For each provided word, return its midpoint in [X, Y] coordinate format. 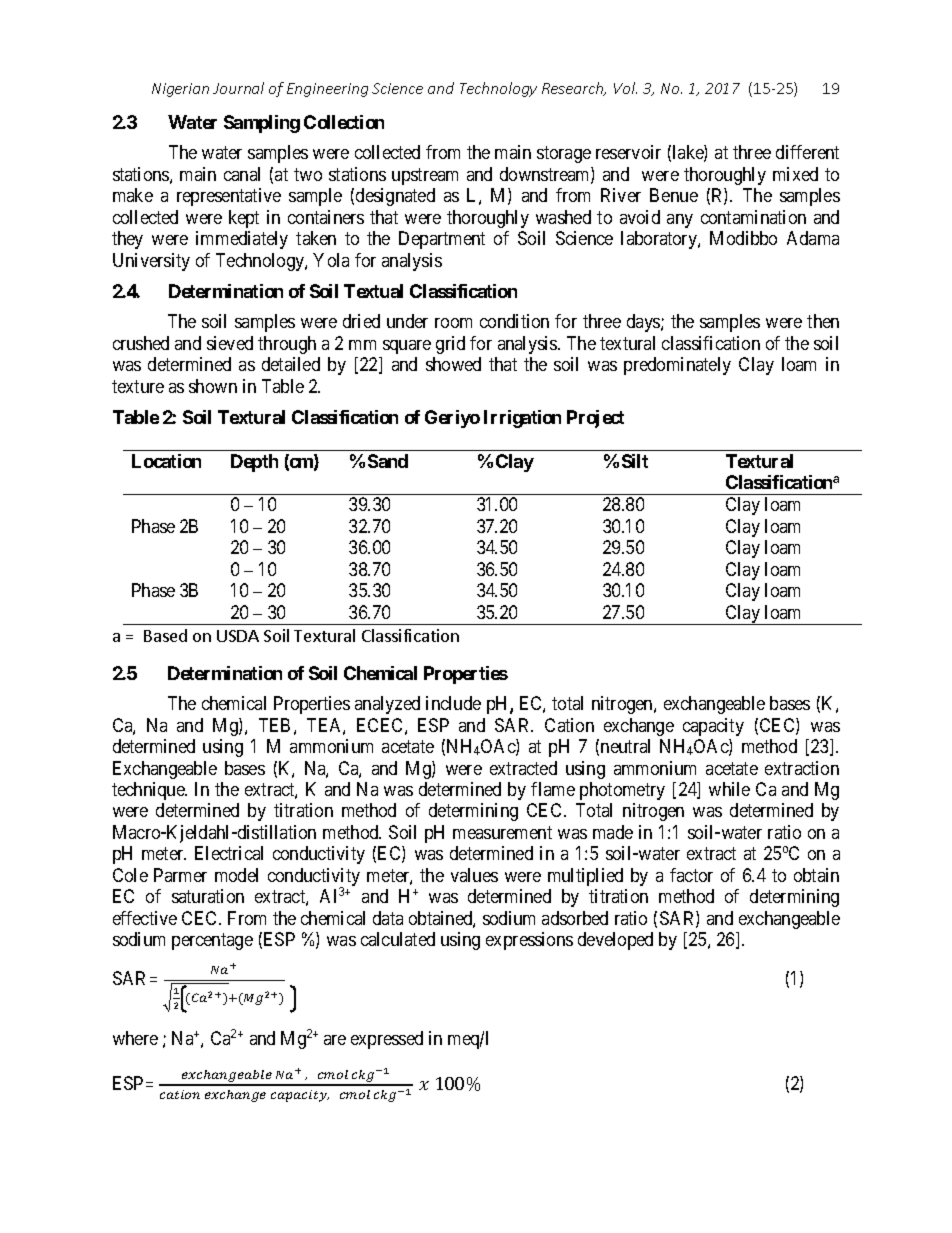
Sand [388, 461]
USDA [238, 636]
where [135, 1038]
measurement [502, 832]
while [729, 789]
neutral [625, 746]
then [823, 321]
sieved [230, 343]
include [453, 703]
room [453, 323]
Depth [254, 463]
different [807, 152]
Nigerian [180, 90]
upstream [425, 176]
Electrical [229, 853]
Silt [635, 461]
